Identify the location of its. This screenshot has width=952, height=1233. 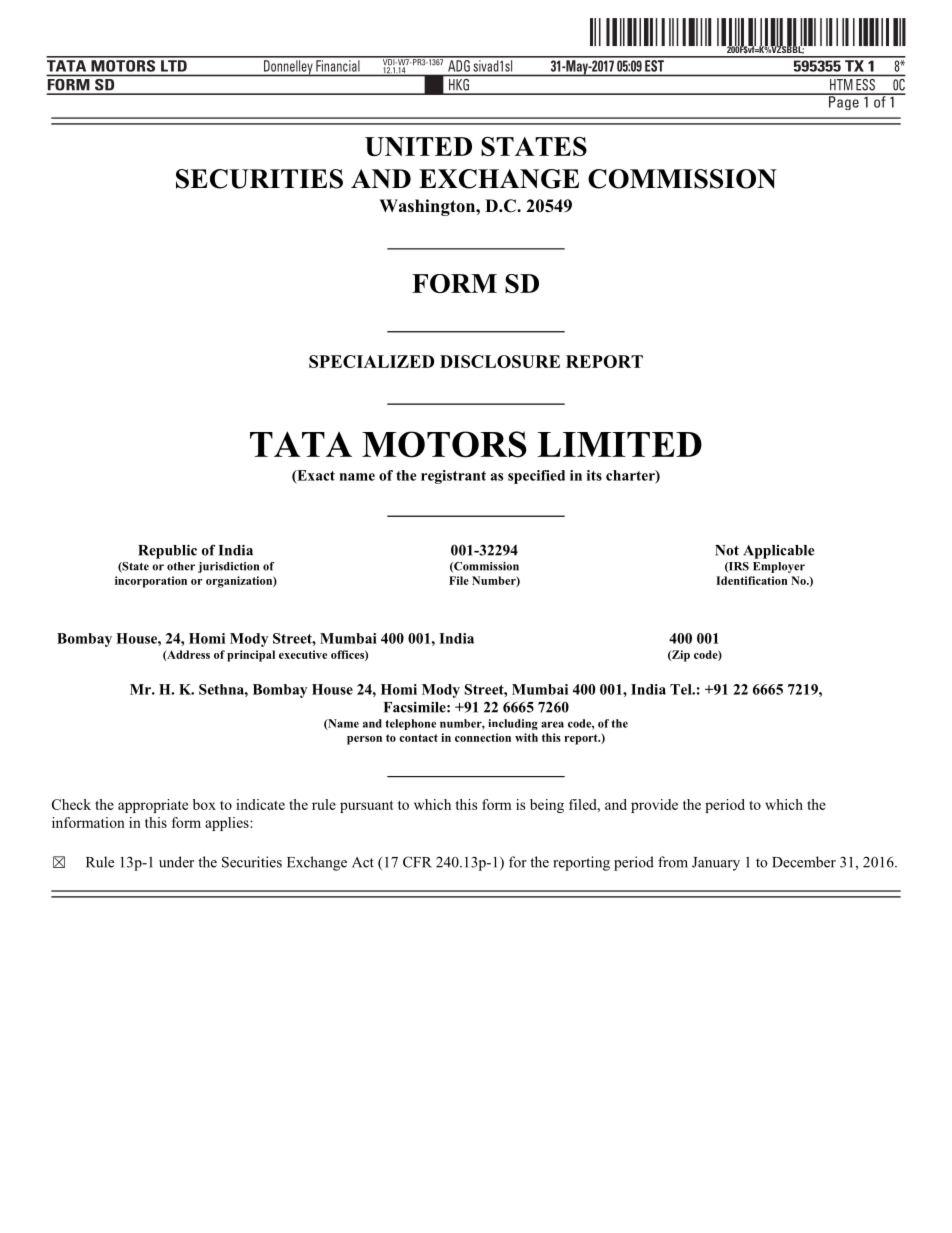
(594, 475).
